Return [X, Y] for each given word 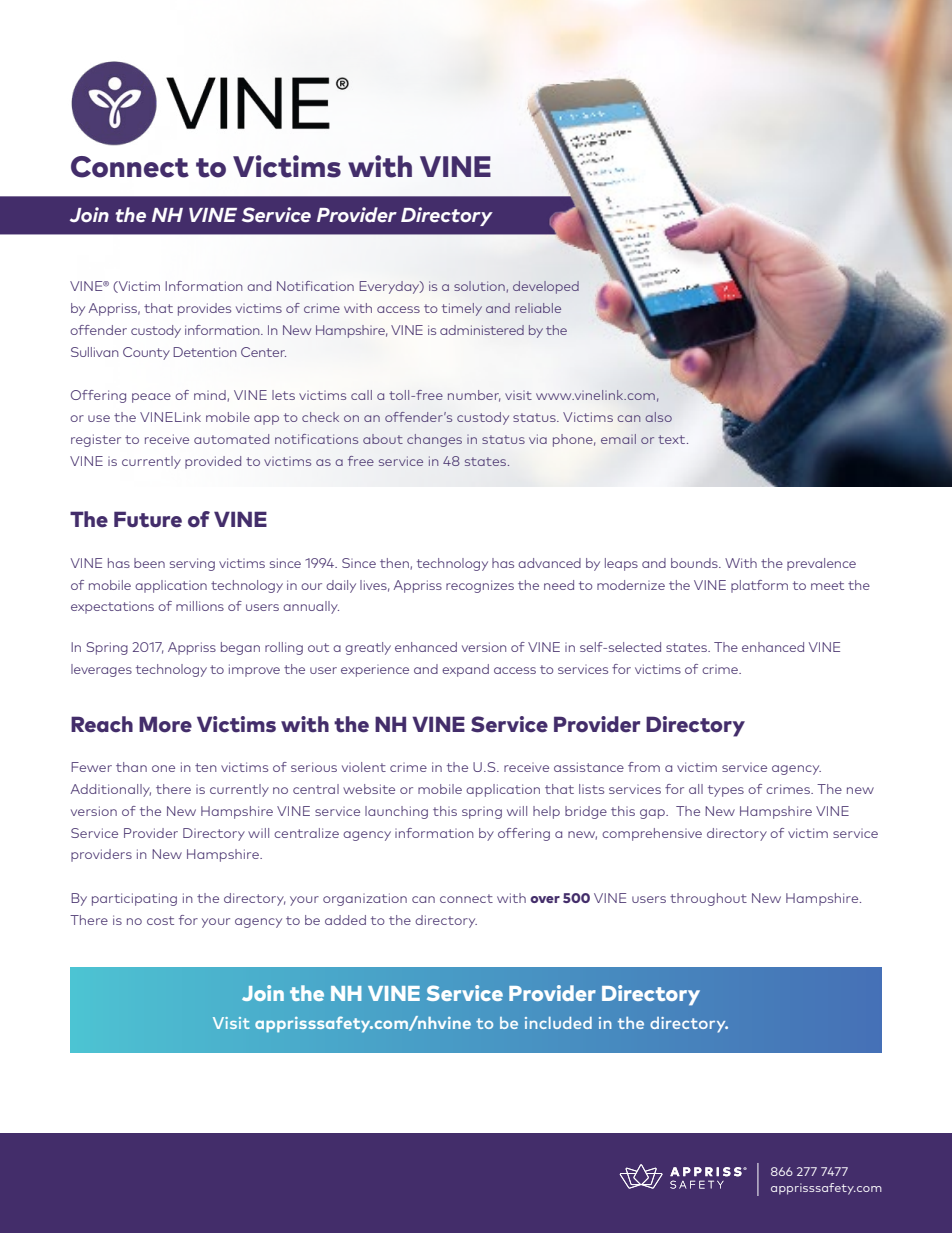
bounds [695, 563]
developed [546, 287]
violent [364, 767]
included [558, 1023]
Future [148, 519]
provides [204, 309]
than [131, 767]
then [395, 564]
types [726, 791]
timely [462, 309]
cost [160, 920]
